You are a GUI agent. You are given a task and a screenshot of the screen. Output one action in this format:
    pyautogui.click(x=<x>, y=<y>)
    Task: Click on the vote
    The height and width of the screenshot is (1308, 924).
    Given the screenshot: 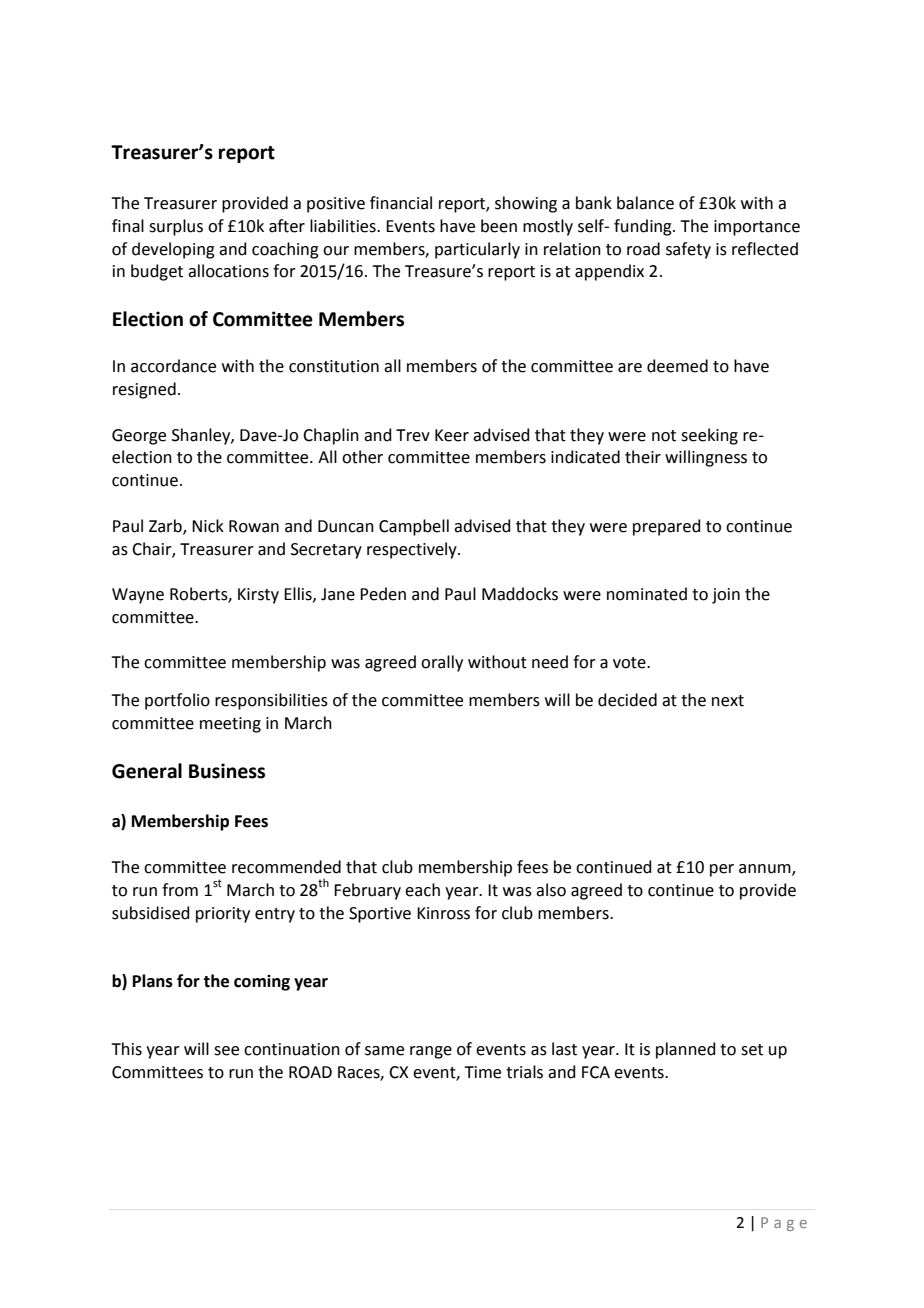 What is the action you would take?
    pyautogui.click(x=630, y=663)
